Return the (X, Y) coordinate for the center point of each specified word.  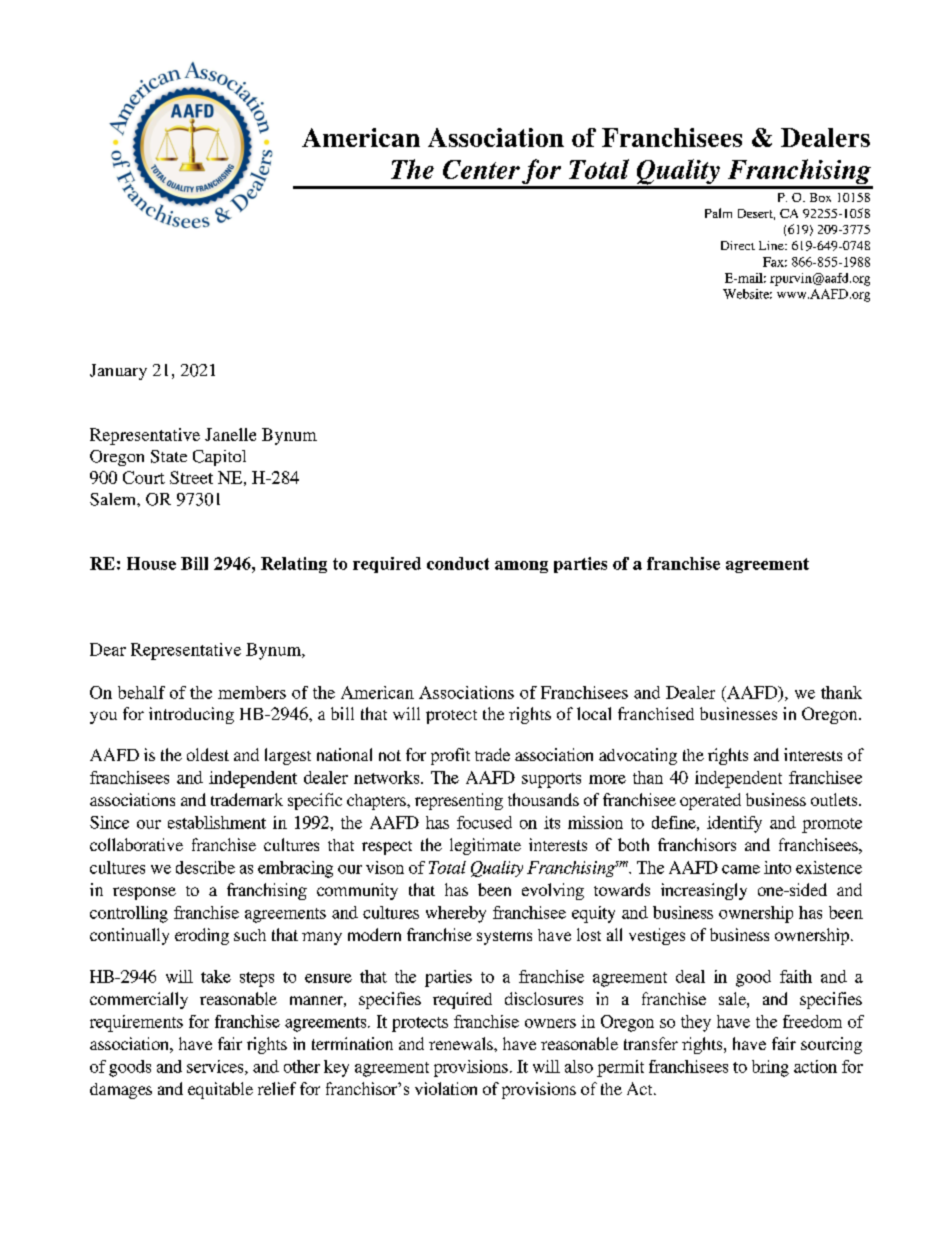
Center (481, 169)
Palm (718, 213)
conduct (458, 563)
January (118, 372)
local (594, 713)
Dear (108, 649)
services (216, 1067)
